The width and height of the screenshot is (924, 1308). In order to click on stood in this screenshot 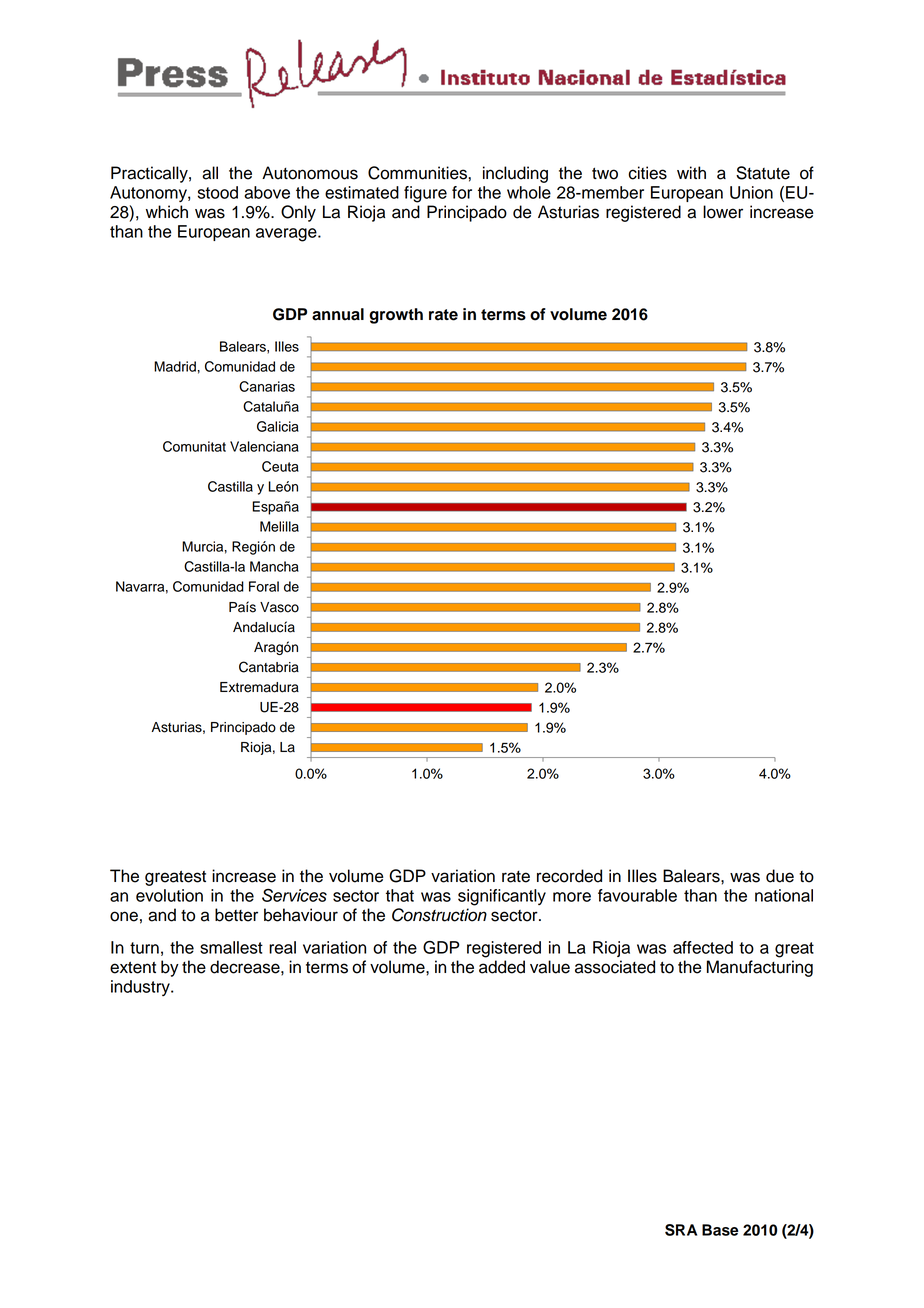, I will do `click(218, 192)`.
